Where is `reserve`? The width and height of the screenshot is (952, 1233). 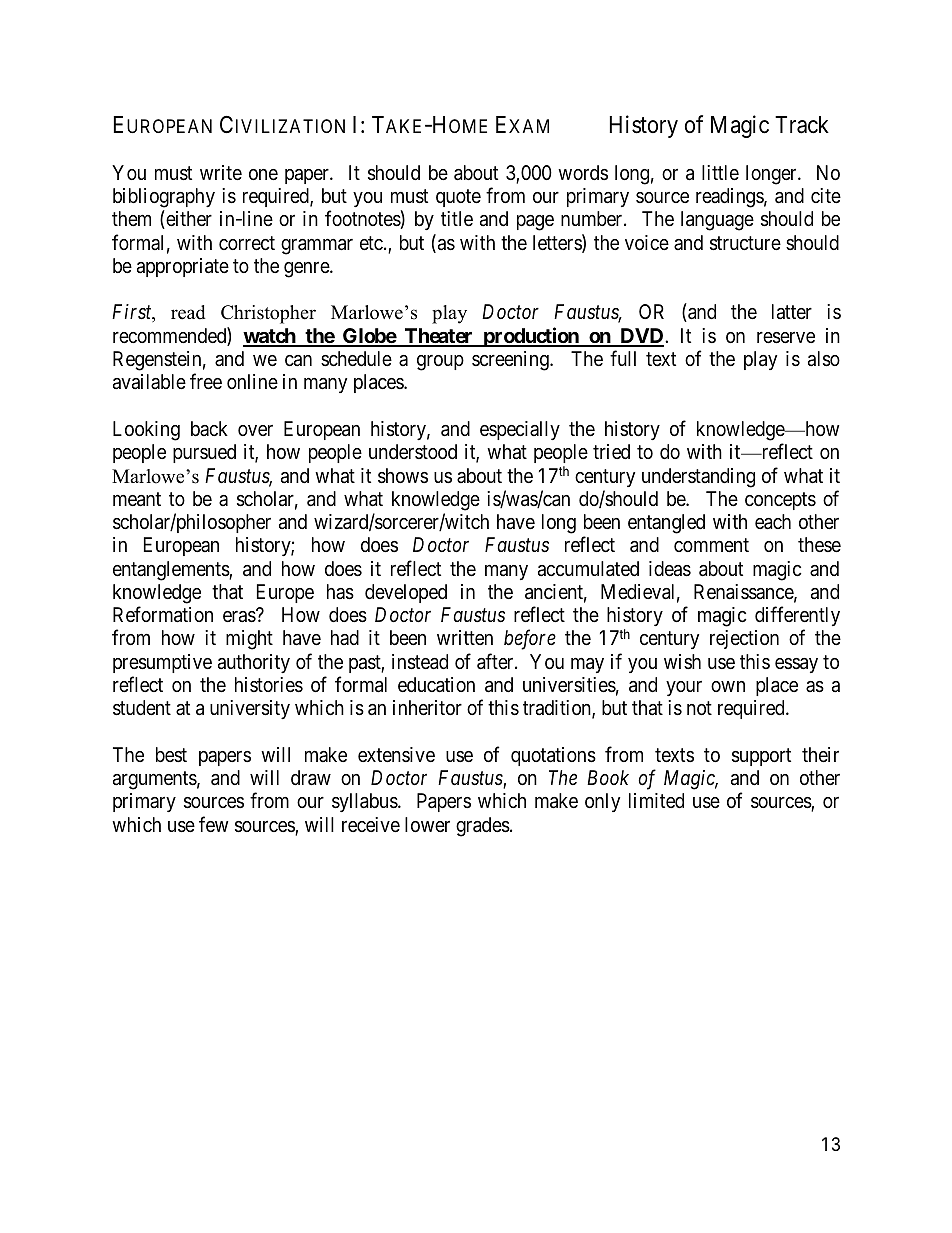
reserve is located at coordinates (786, 338).
